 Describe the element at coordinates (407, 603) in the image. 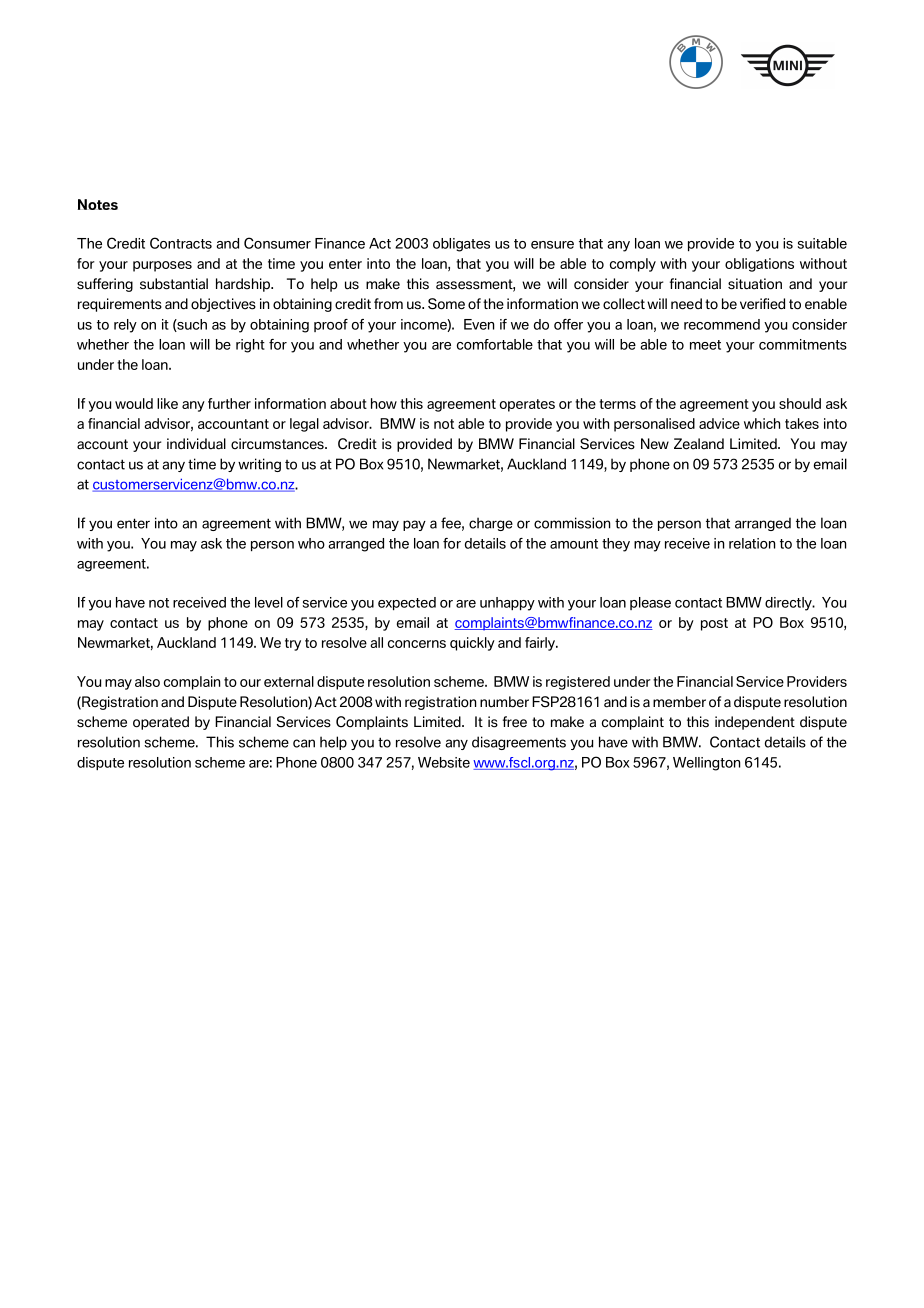

I see `expected` at that location.
